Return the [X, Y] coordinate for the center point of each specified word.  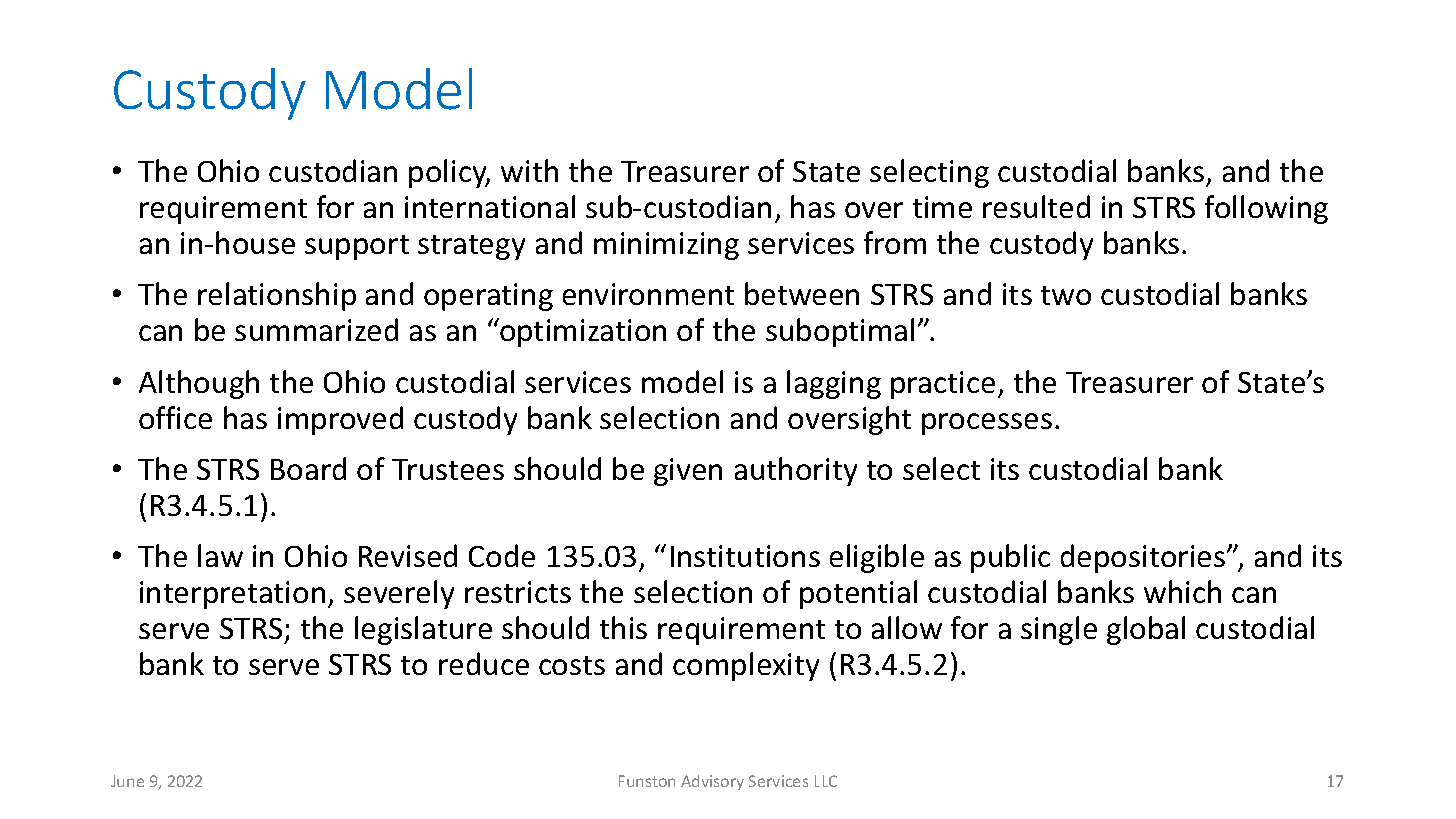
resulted [1036, 206]
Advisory [712, 782]
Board [308, 468]
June [127, 781]
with [529, 170]
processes [987, 424]
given [688, 472]
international [490, 206]
